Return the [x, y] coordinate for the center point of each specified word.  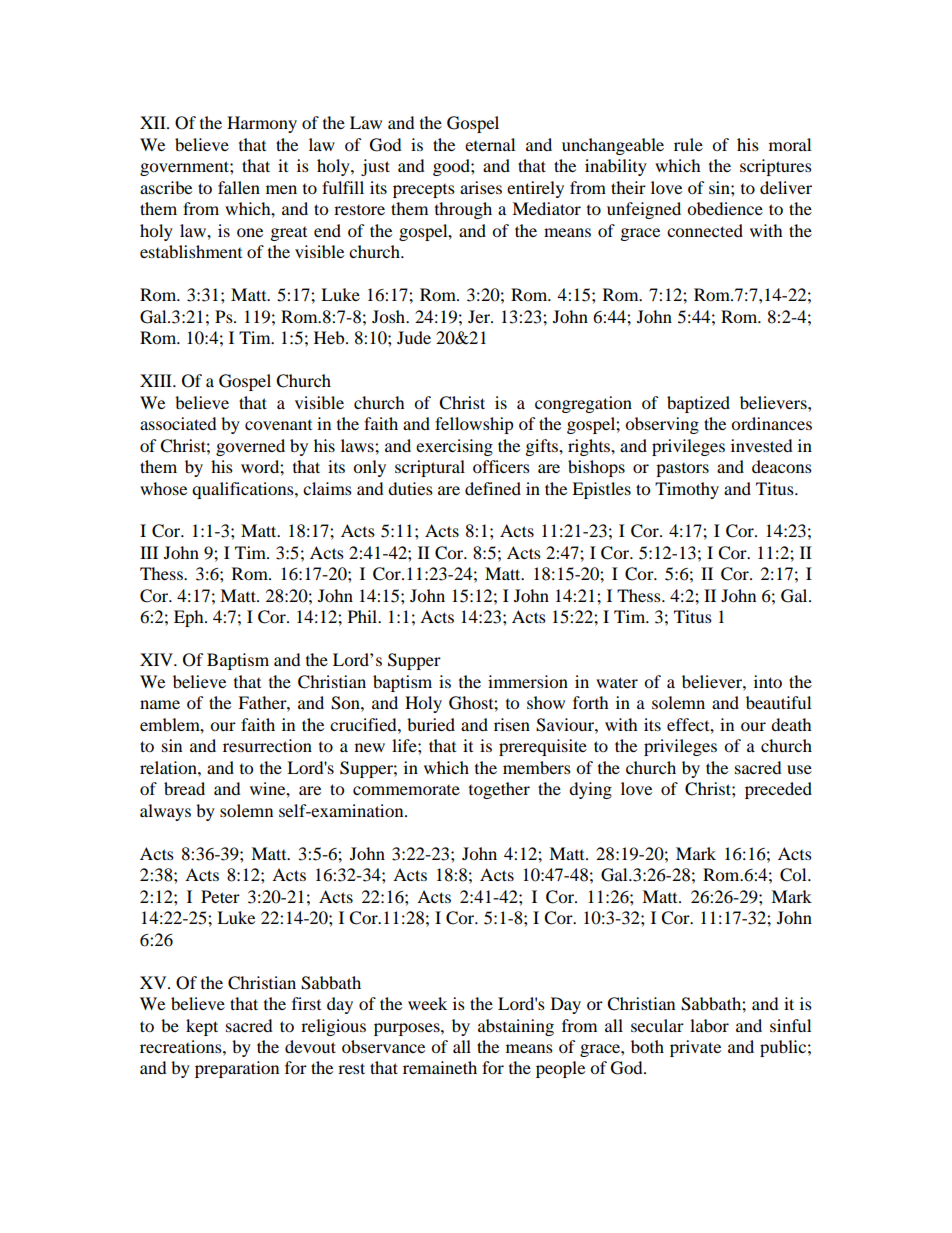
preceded [778, 790]
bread [184, 788]
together [499, 790]
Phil [364, 616]
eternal [490, 144]
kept [202, 1027]
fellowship [474, 425]
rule [688, 144]
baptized [698, 404]
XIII [157, 380]
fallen [239, 187]
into [768, 681]
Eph [190, 618]
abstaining [516, 1027]
